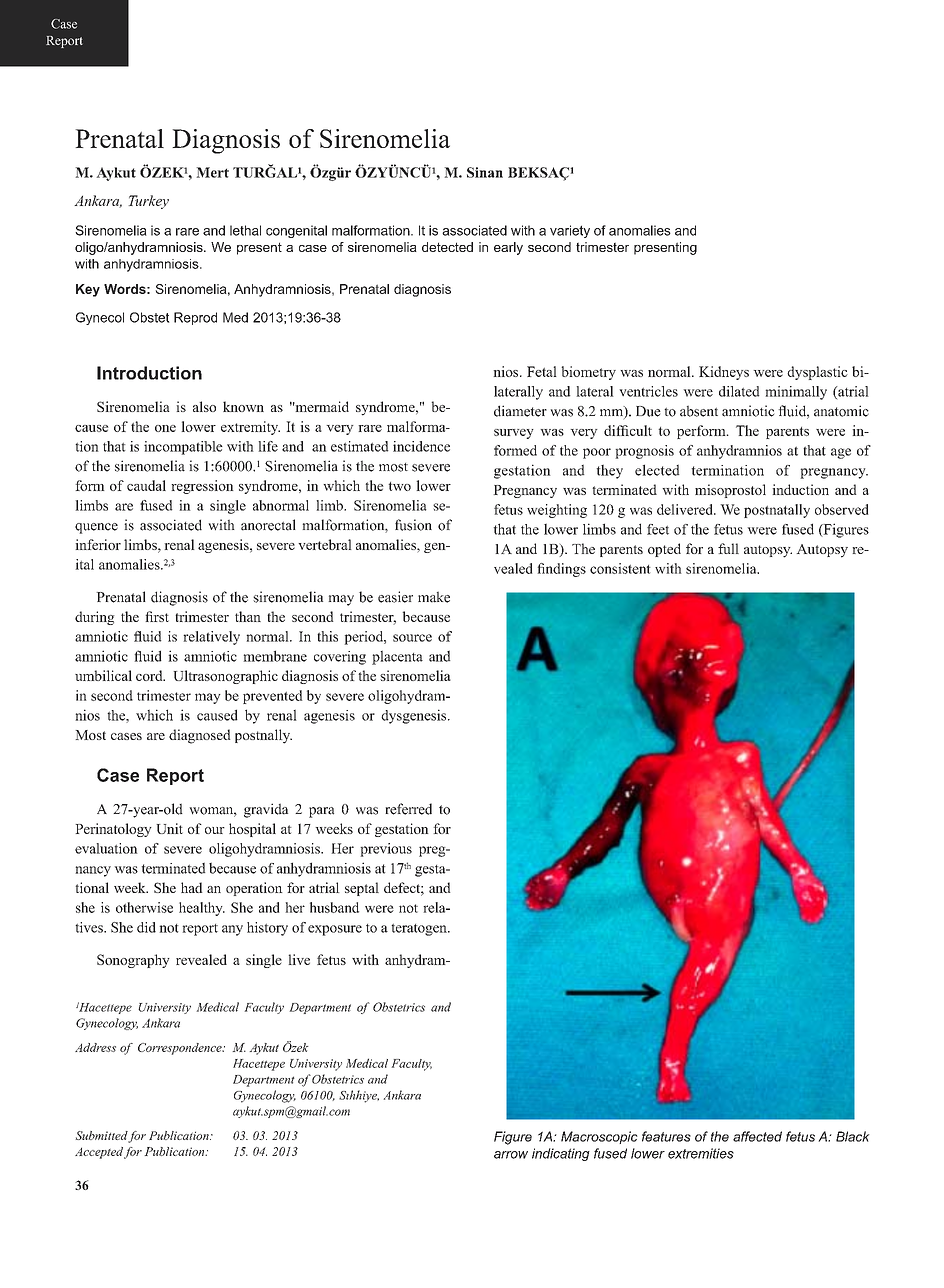 This screenshot has width=944, height=1288. What do you see at coordinates (561, 1154) in the screenshot?
I see `indicating` at bounding box center [561, 1154].
